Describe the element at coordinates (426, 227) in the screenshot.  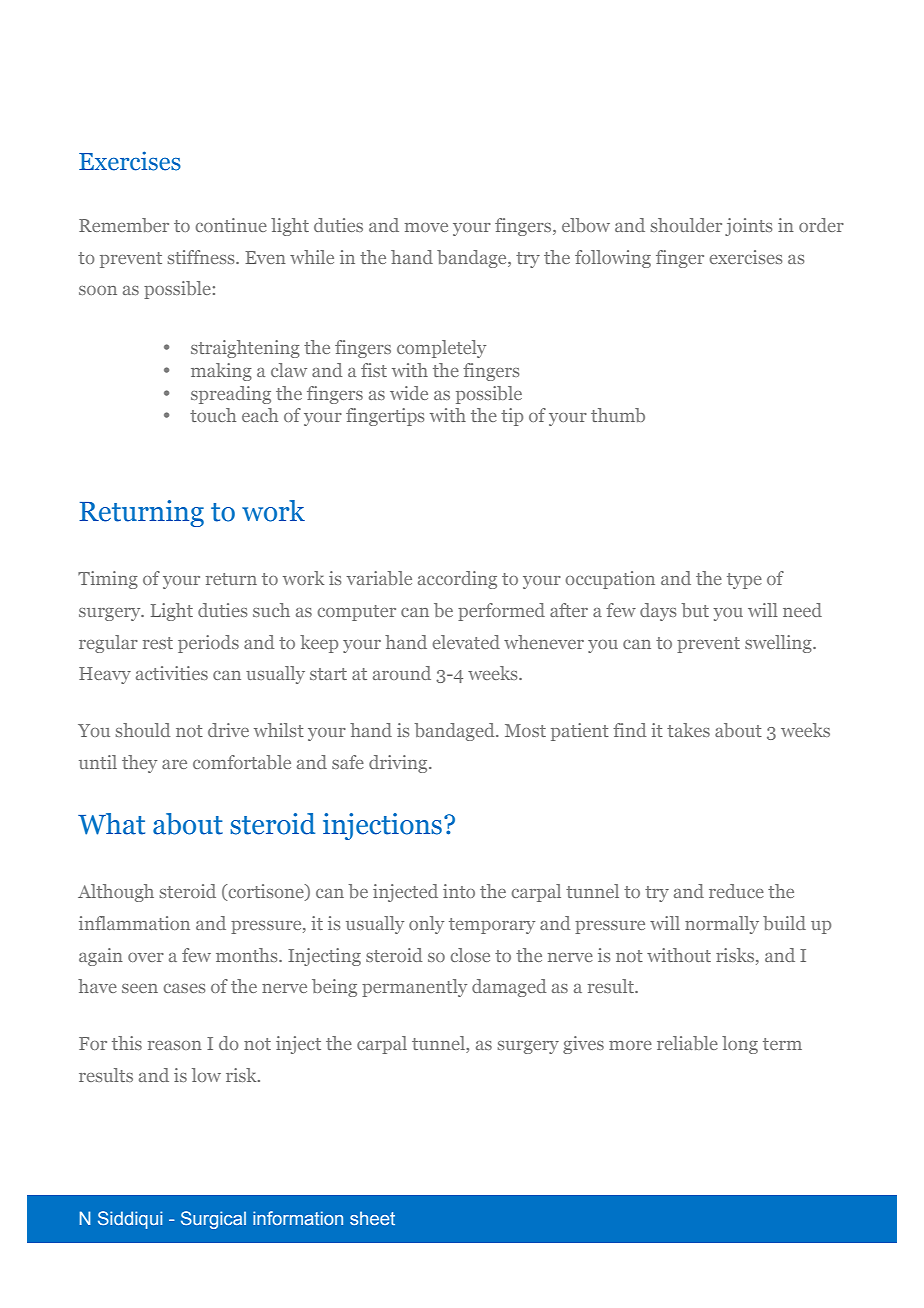
I see `move` at that location.
